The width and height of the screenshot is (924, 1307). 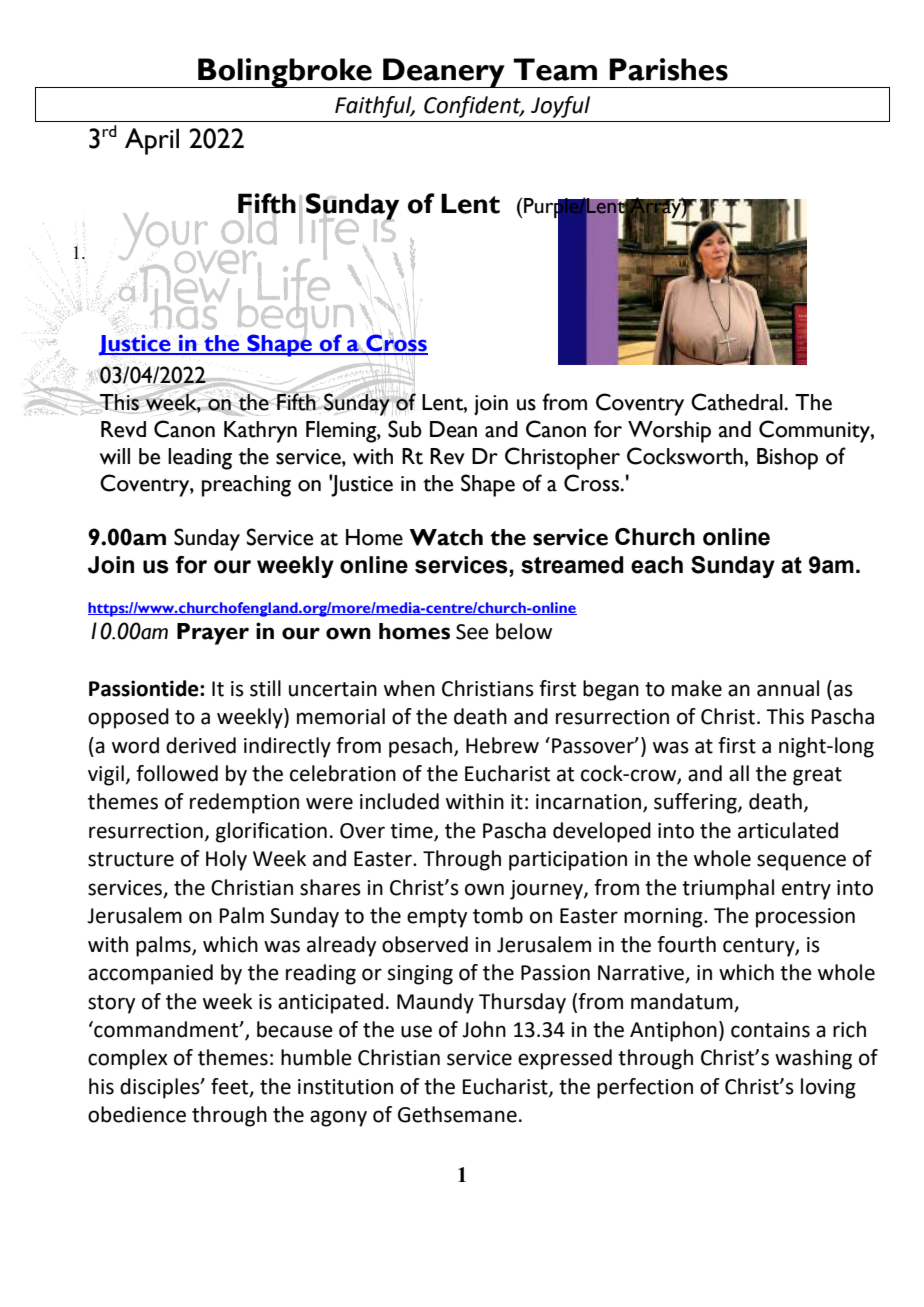 I want to click on Sub, so click(x=405, y=429).
